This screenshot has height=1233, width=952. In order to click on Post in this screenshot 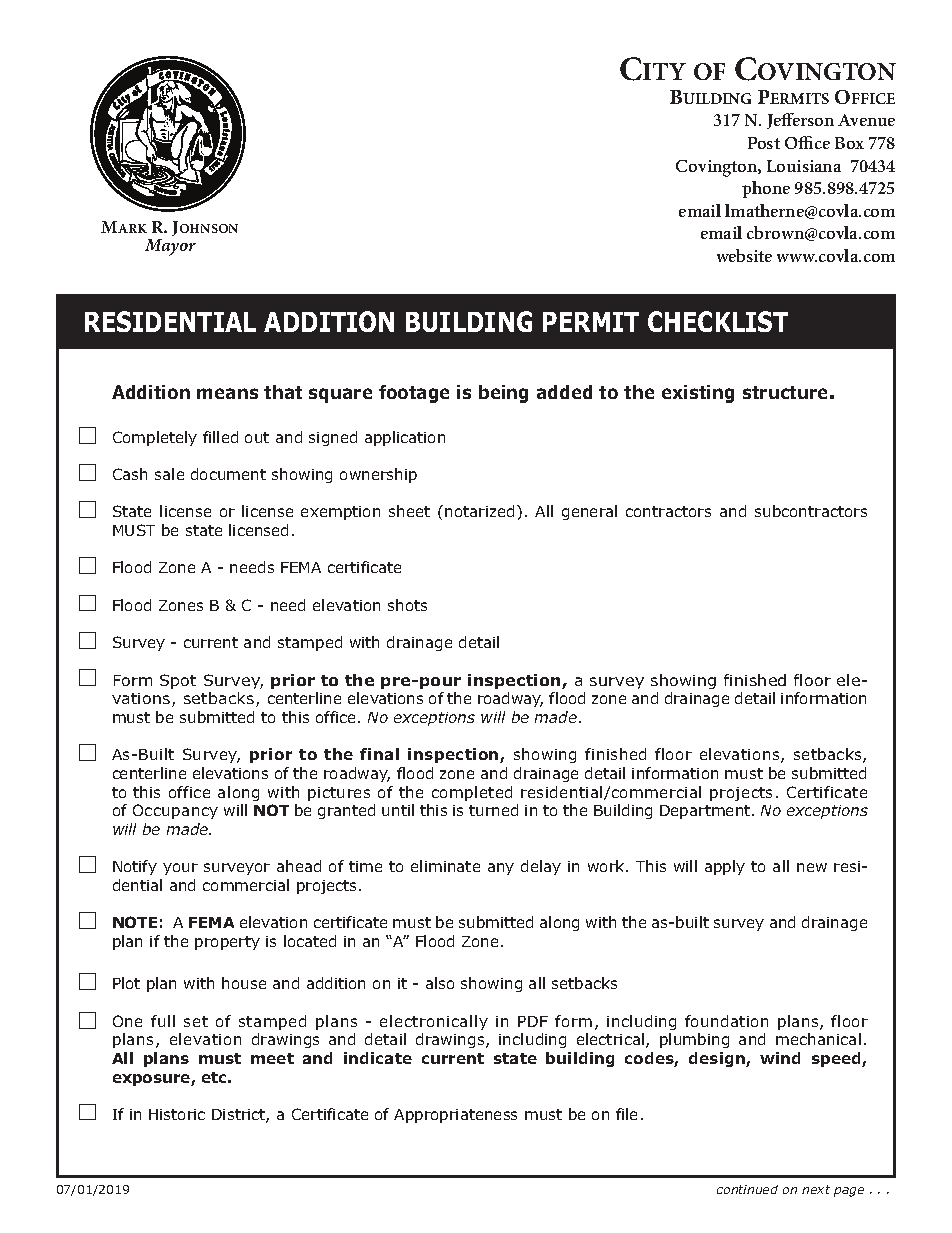, I will do `click(764, 143)`.
